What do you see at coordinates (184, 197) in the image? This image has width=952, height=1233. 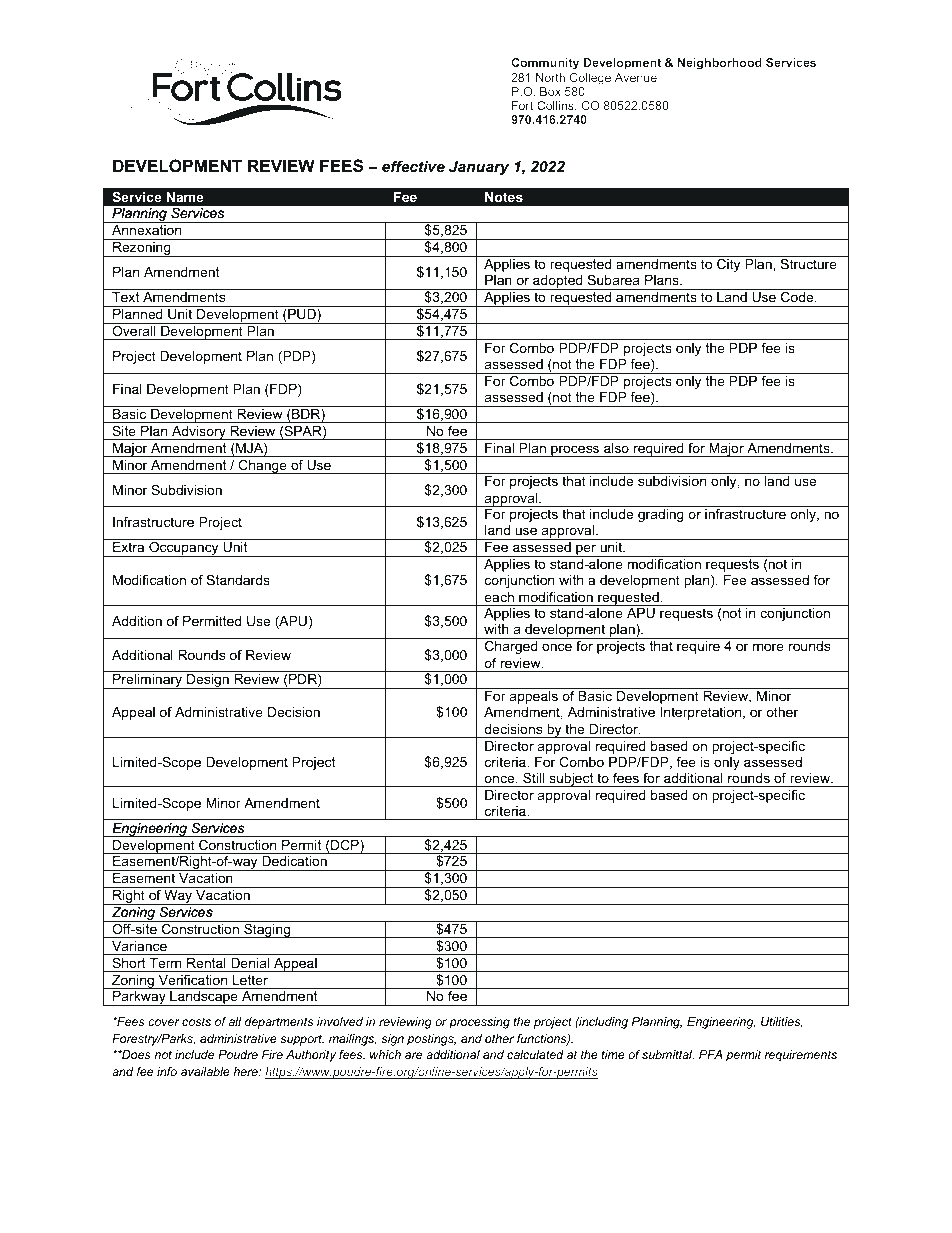 I see `Name` at bounding box center [184, 197].
